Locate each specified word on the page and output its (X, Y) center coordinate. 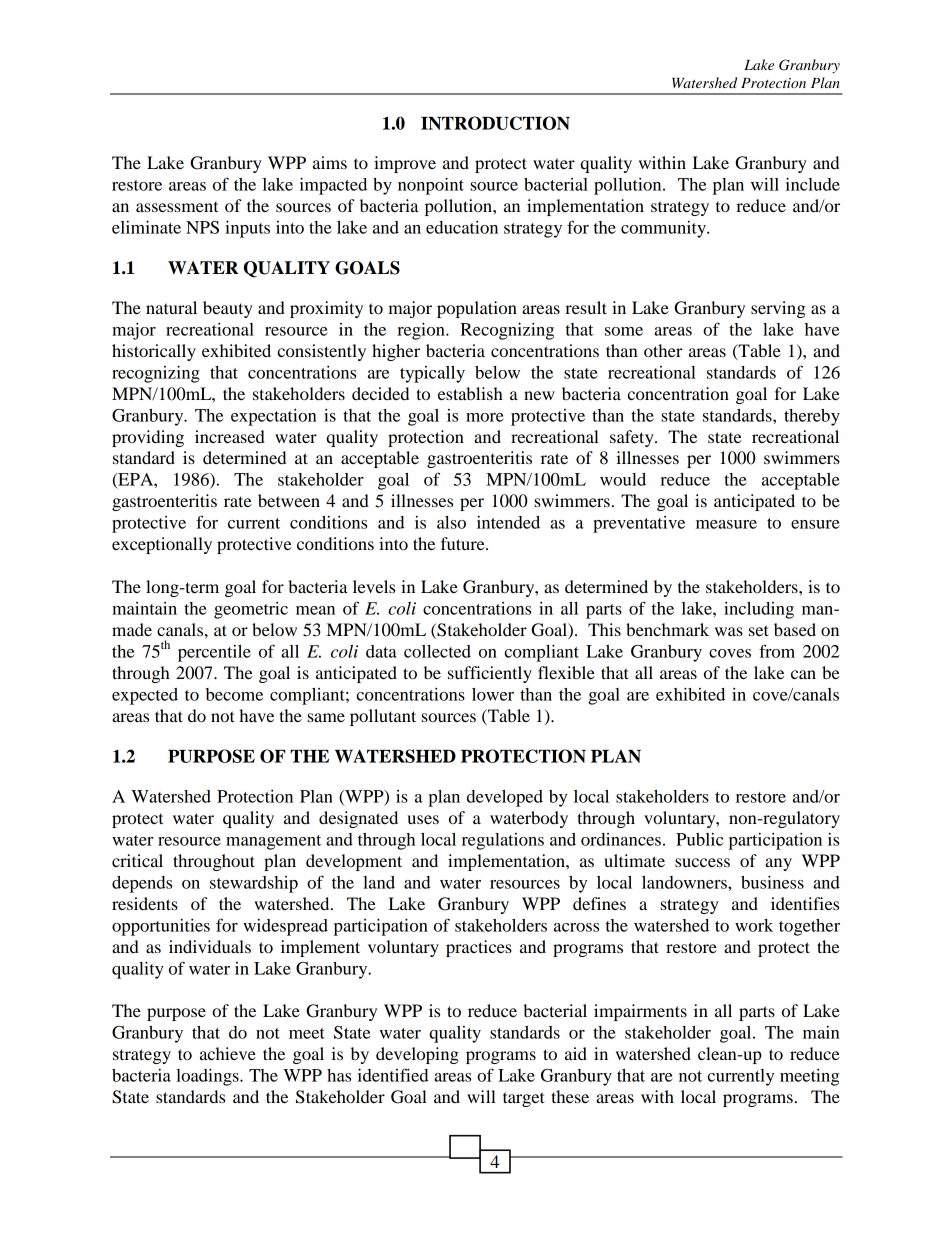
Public (699, 839)
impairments (640, 1012)
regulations (503, 841)
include (813, 184)
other (663, 350)
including (759, 610)
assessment (177, 206)
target (523, 1099)
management (273, 842)
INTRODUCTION (495, 123)
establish (470, 393)
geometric (251, 610)
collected (437, 651)
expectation (274, 417)
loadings (208, 1077)
